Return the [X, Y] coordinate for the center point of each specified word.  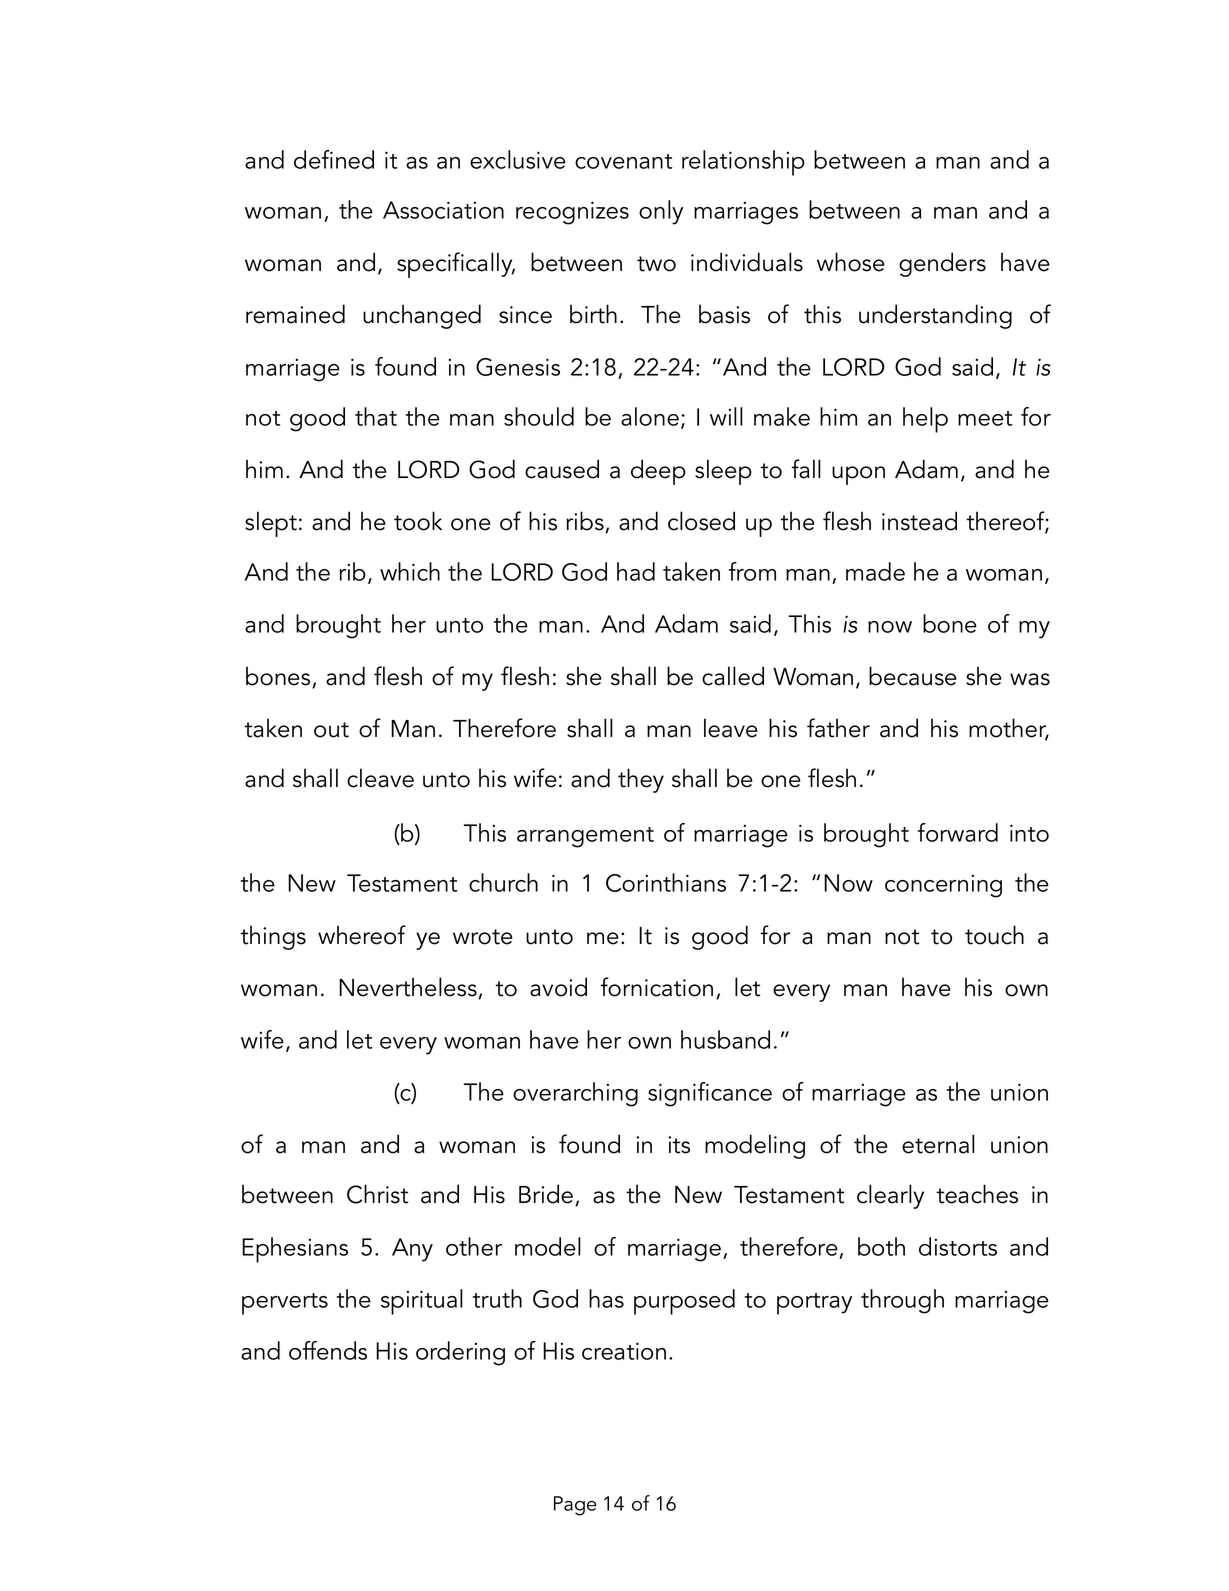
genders [942, 264]
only [661, 212]
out [331, 730]
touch [994, 935]
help [925, 420]
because [913, 676]
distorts [958, 1246]
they [641, 780]
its [679, 1145]
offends [328, 1350]
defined [334, 159]
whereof [362, 935]
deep [658, 472]
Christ [377, 1194]
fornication [656, 987]
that [376, 416]
